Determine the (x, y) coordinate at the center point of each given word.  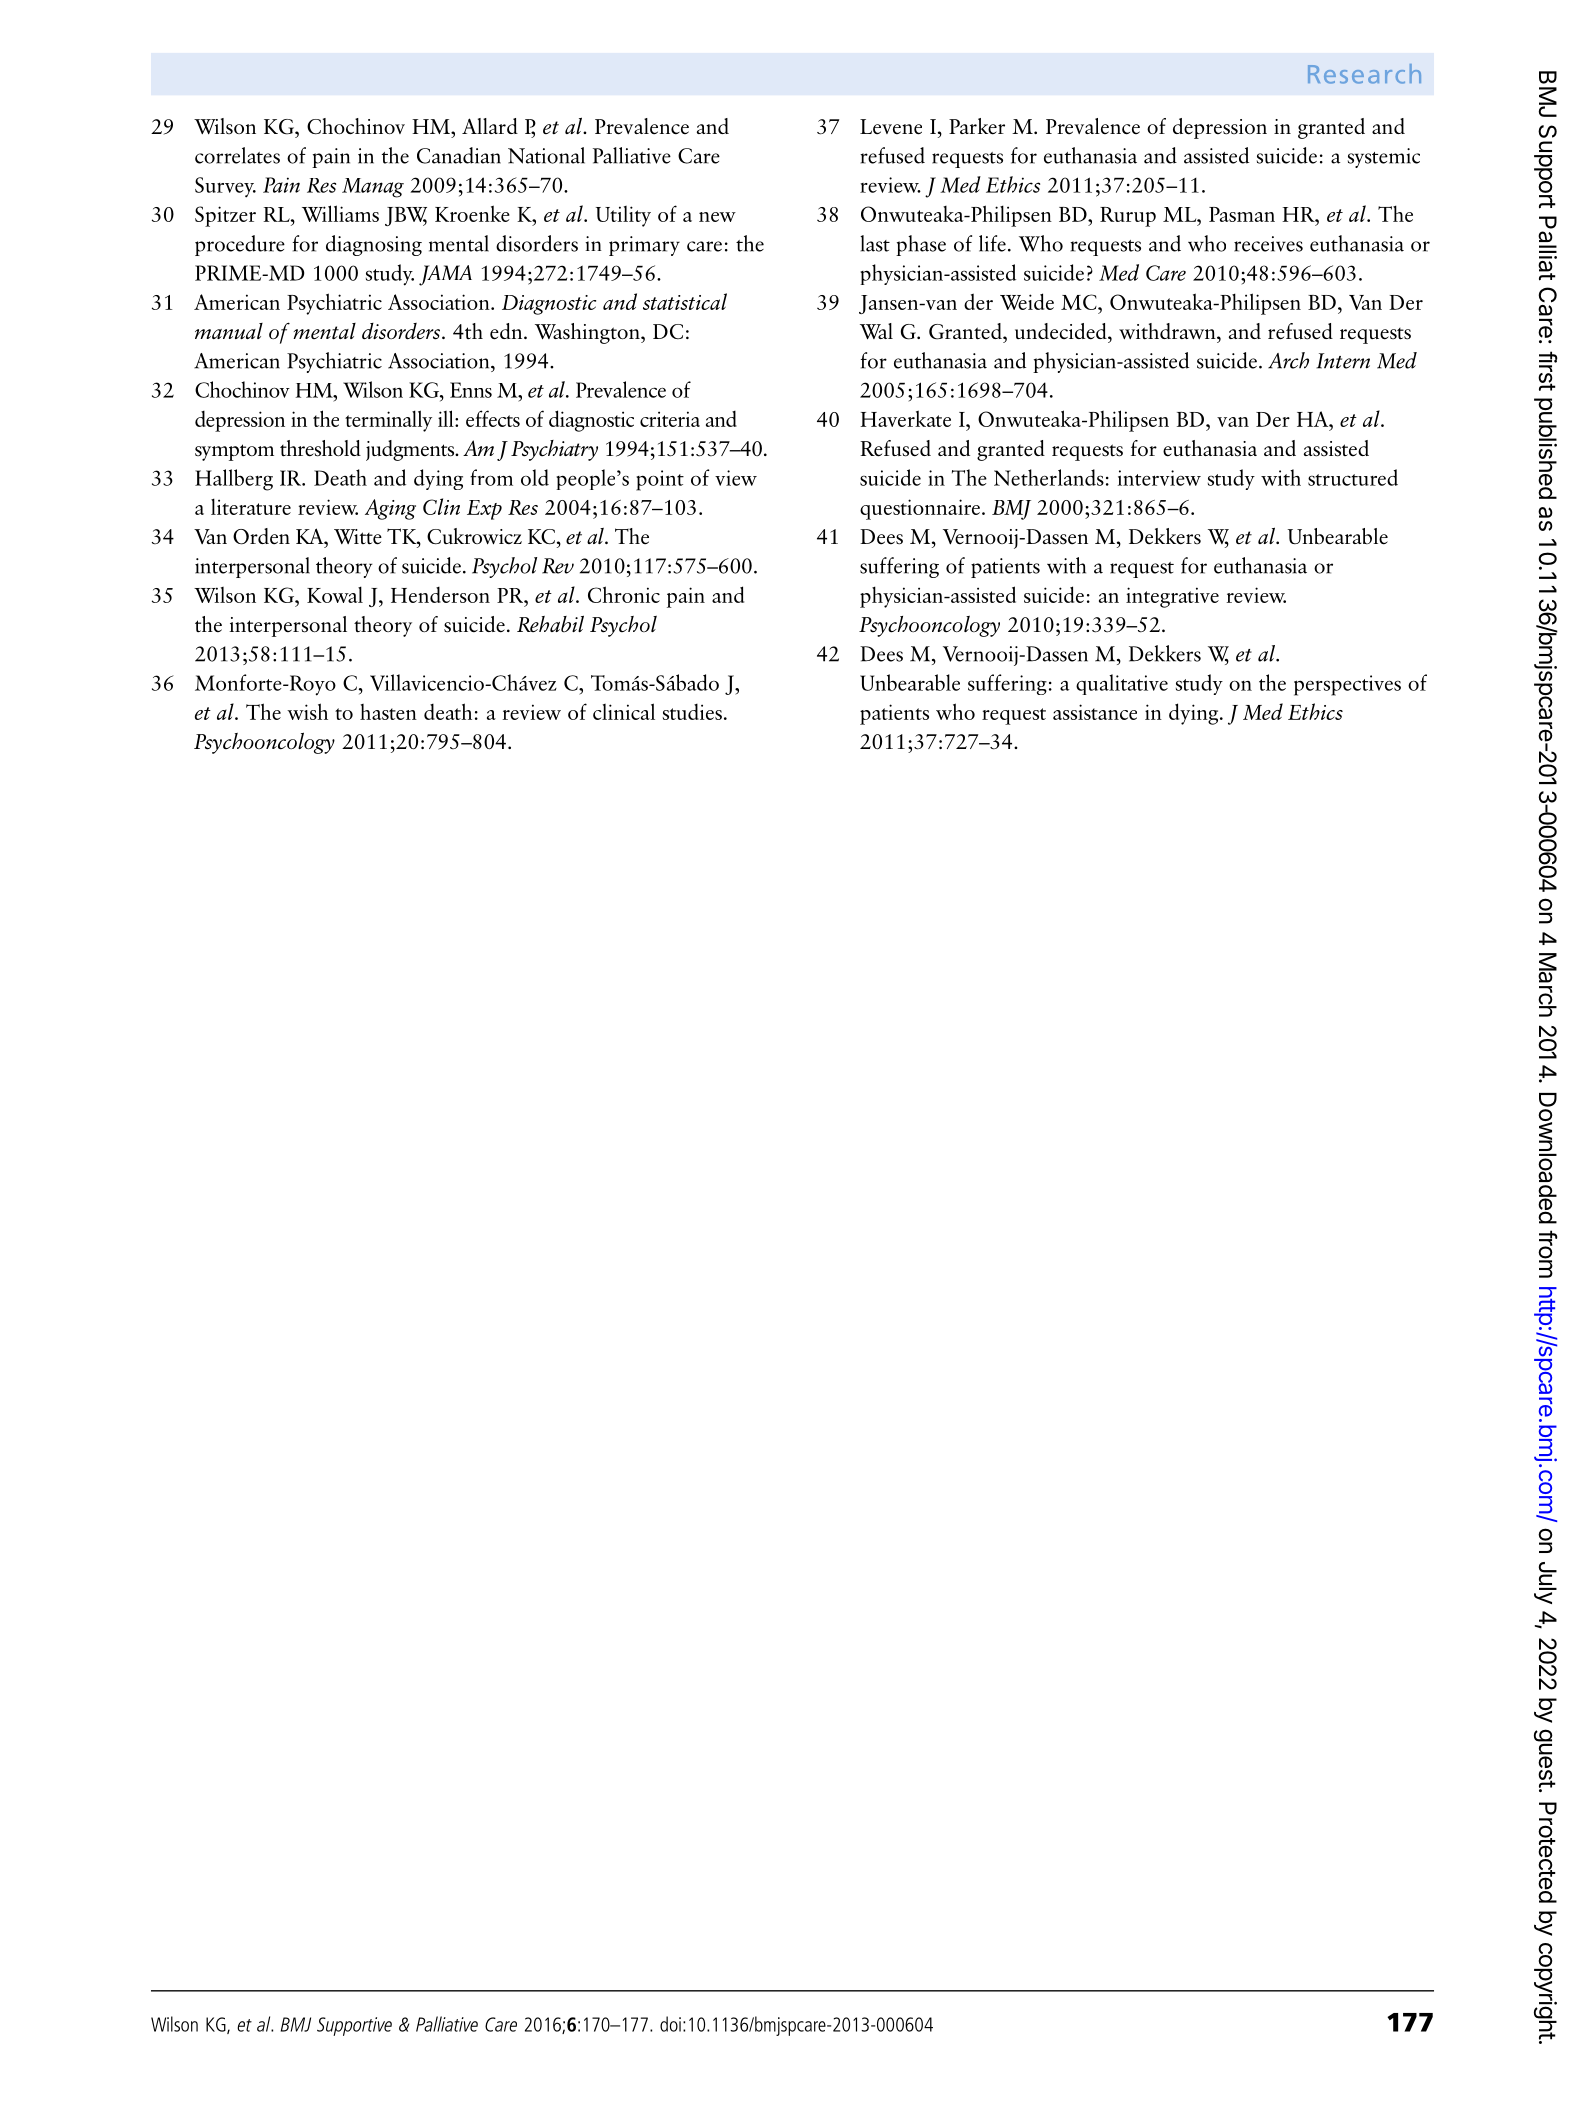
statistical (685, 301)
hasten (388, 712)
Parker (977, 126)
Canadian (459, 155)
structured (1353, 477)
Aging (390, 509)
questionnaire (920, 509)
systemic (1384, 158)
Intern (1343, 361)
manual (229, 331)
